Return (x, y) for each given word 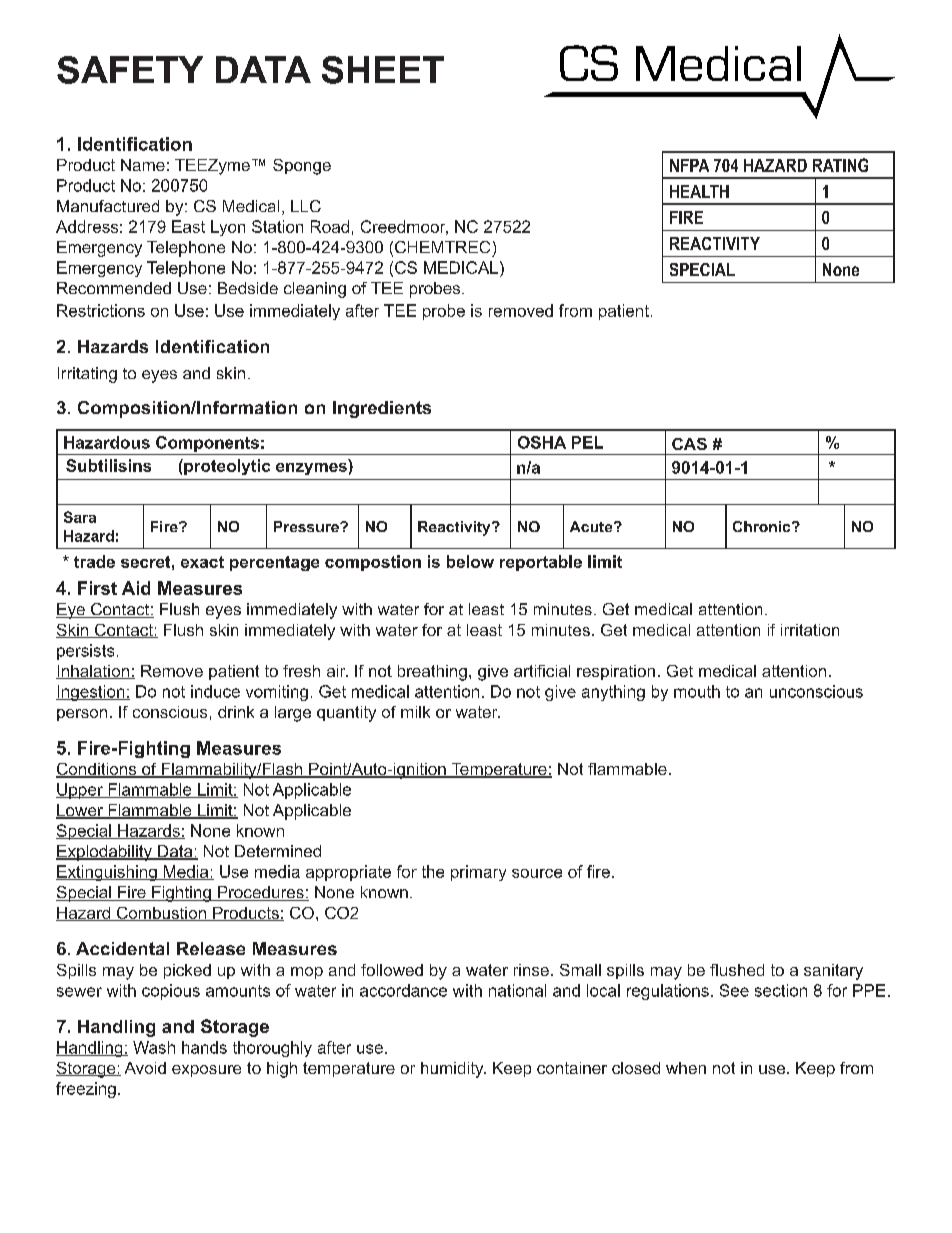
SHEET (383, 70)
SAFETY (130, 70)
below (470, 561)
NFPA (689, 165)
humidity (453, 1070)
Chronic (763, 526)
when (686, 1068)
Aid (136, 588)
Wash (154, 1047)
